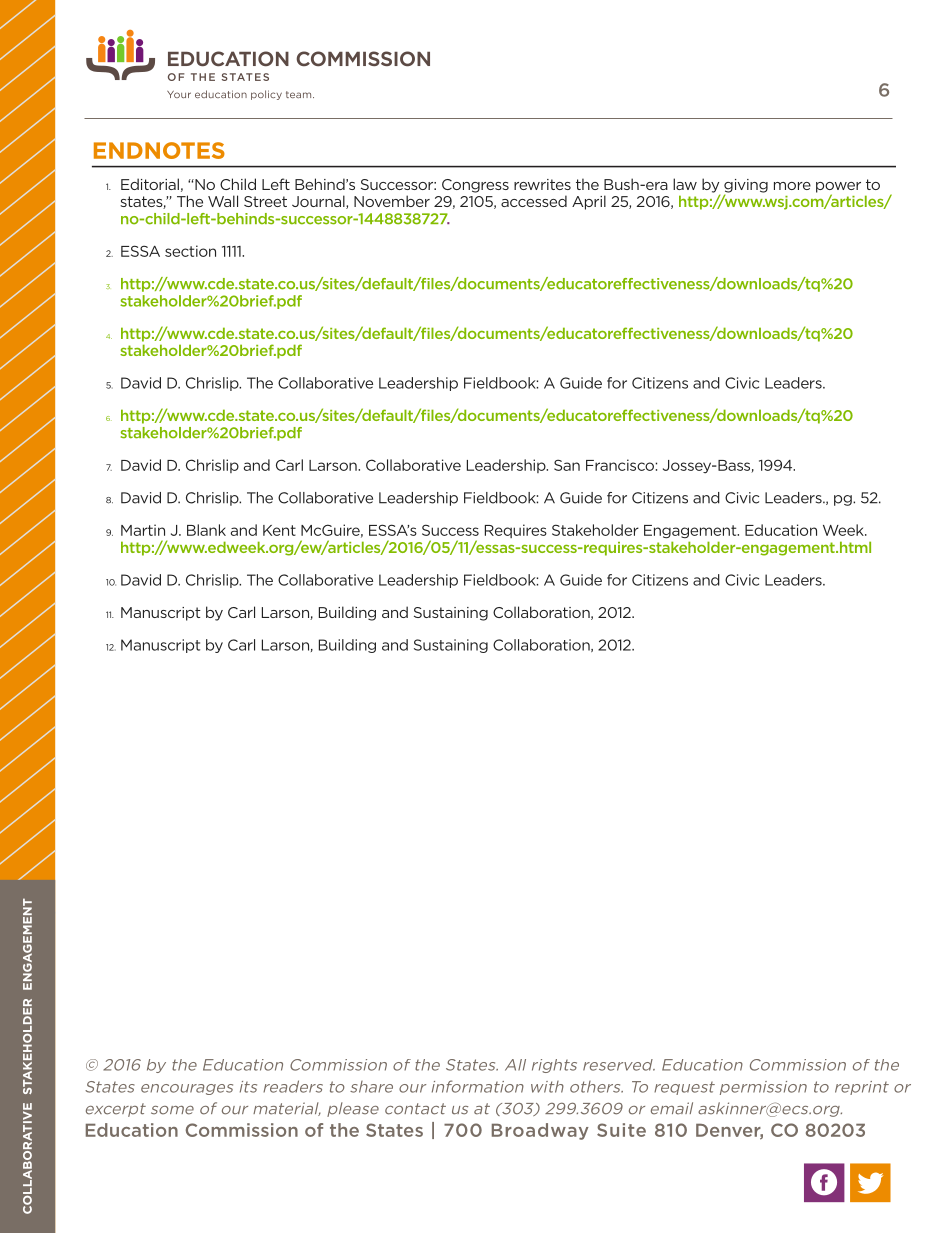  What do you see at coordinates (540, 1131) in the screenshot?
I see `Broadway` at bounding box center [540, 1131].
